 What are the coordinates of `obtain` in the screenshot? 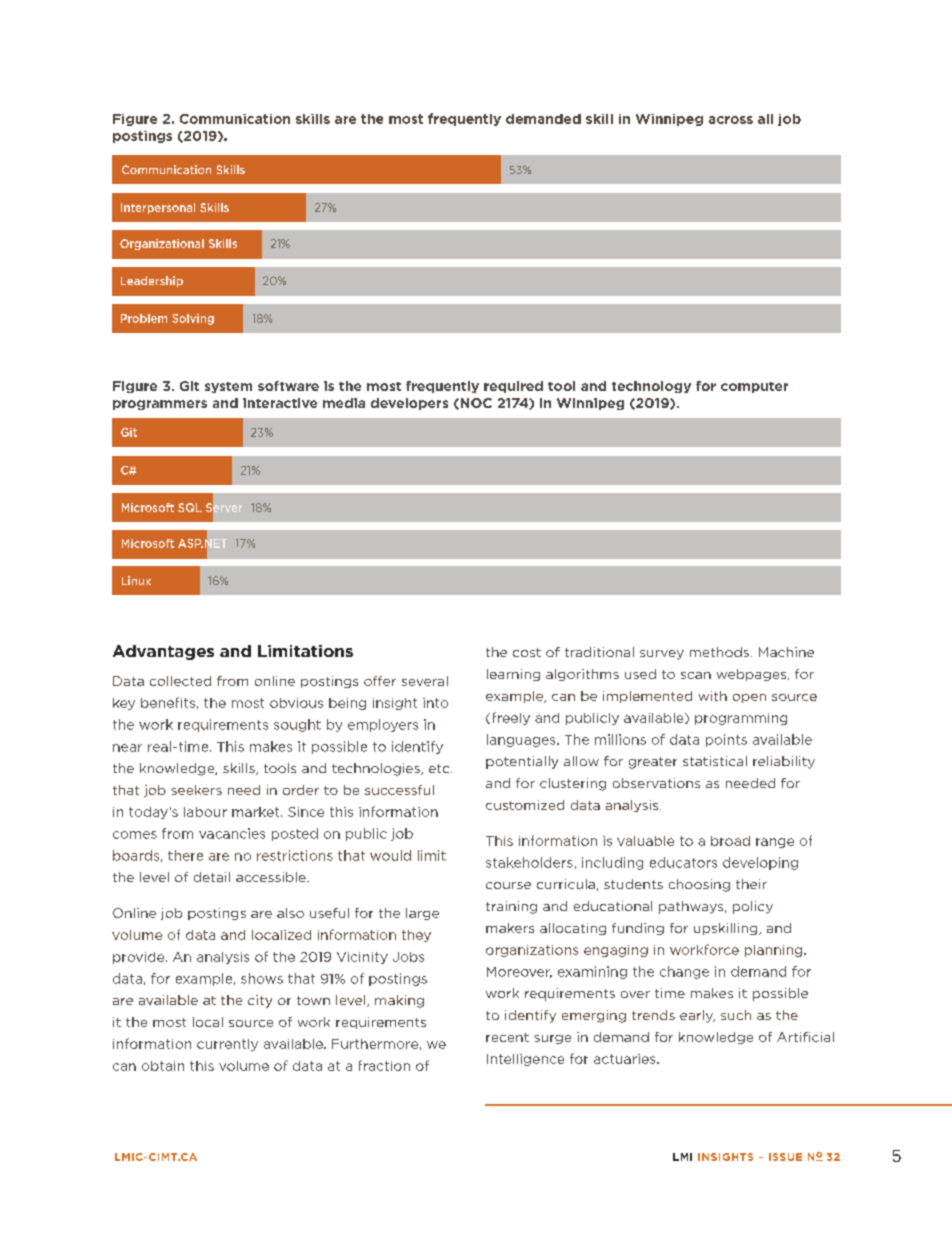 It's located at (163, 1066).
